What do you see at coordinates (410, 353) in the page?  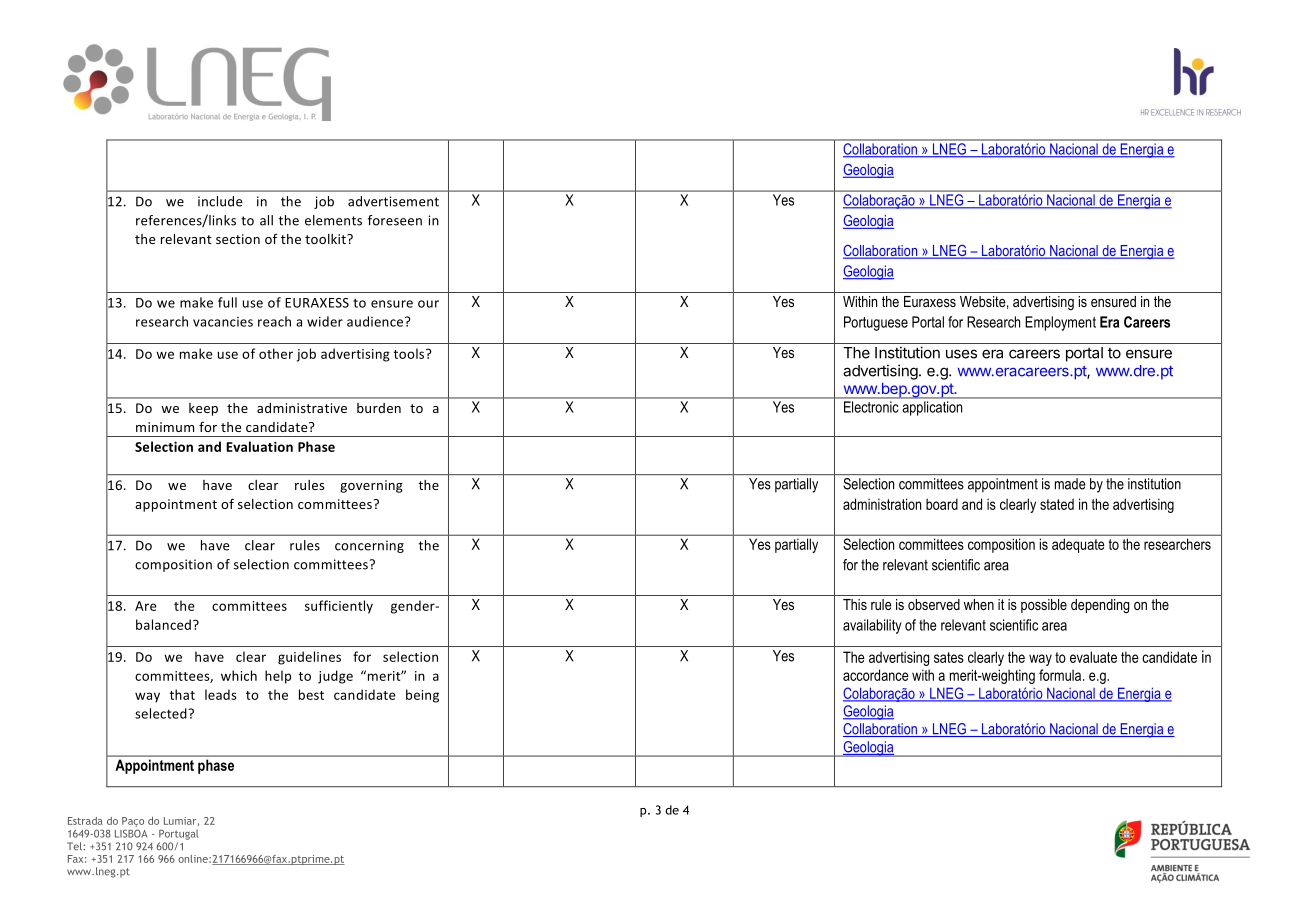 I see `tools` at bounding box center [410, 353].
